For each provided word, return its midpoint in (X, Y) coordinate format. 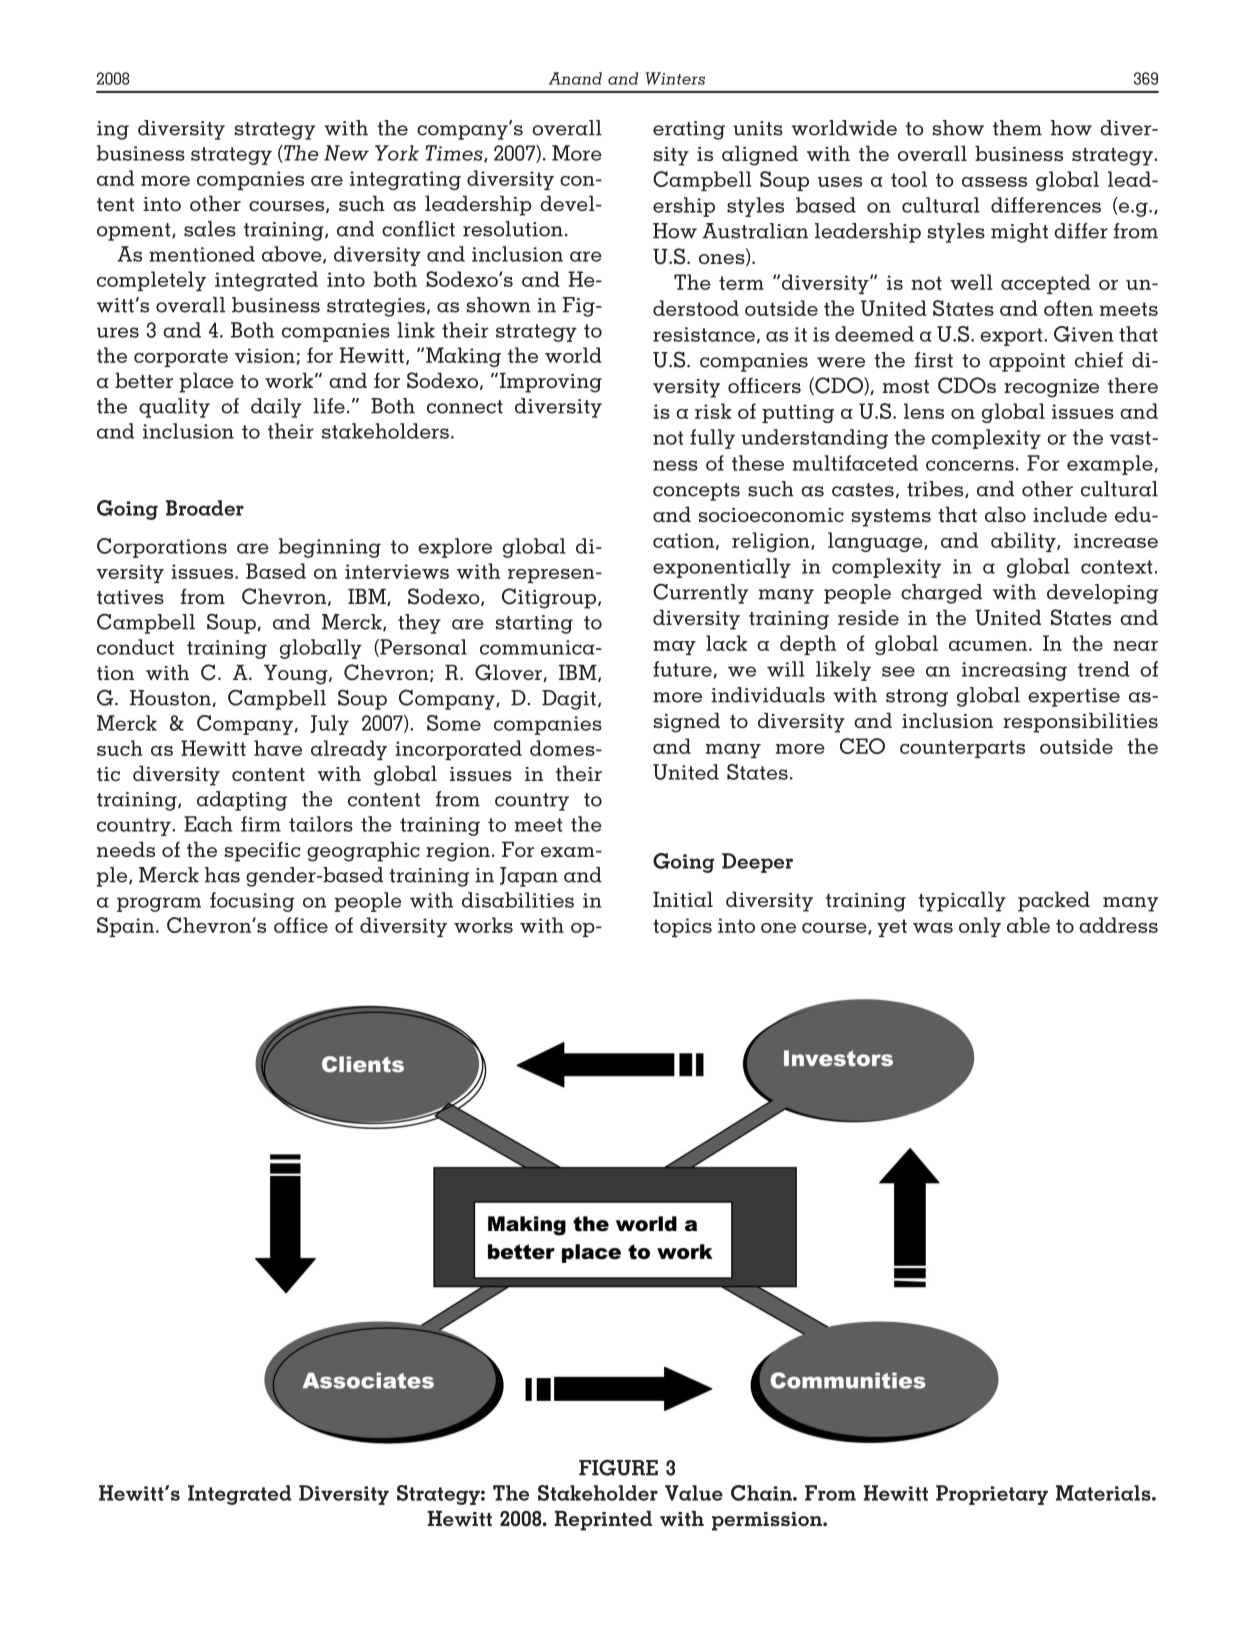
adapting (242, 801)
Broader (205, 508)
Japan (529, 877)
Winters (675, 78)
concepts (696, 492)
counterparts (962, 749)
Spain (125, 927)
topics (682, 927)
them (1017, 128)
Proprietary (992, 1495)
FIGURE (618, 1467)
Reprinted (603, 1521)
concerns (970, 465)
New (346, 153)
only (980, 927)
